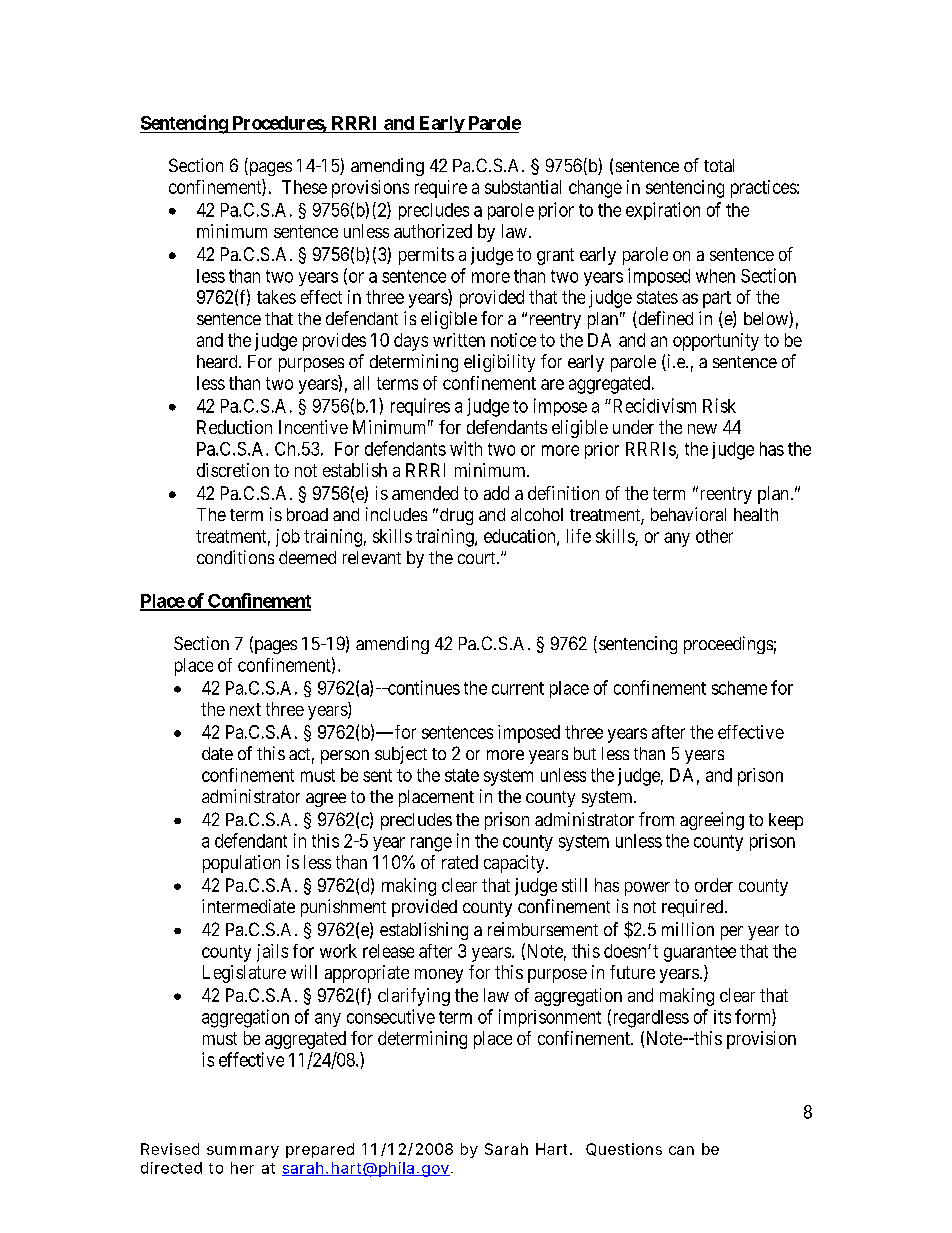 The height and width of the page is (1233, 952). What do you see at coordinates (688, 514) in the page?
I see `behavioral` at bounding box center [688, 514].
